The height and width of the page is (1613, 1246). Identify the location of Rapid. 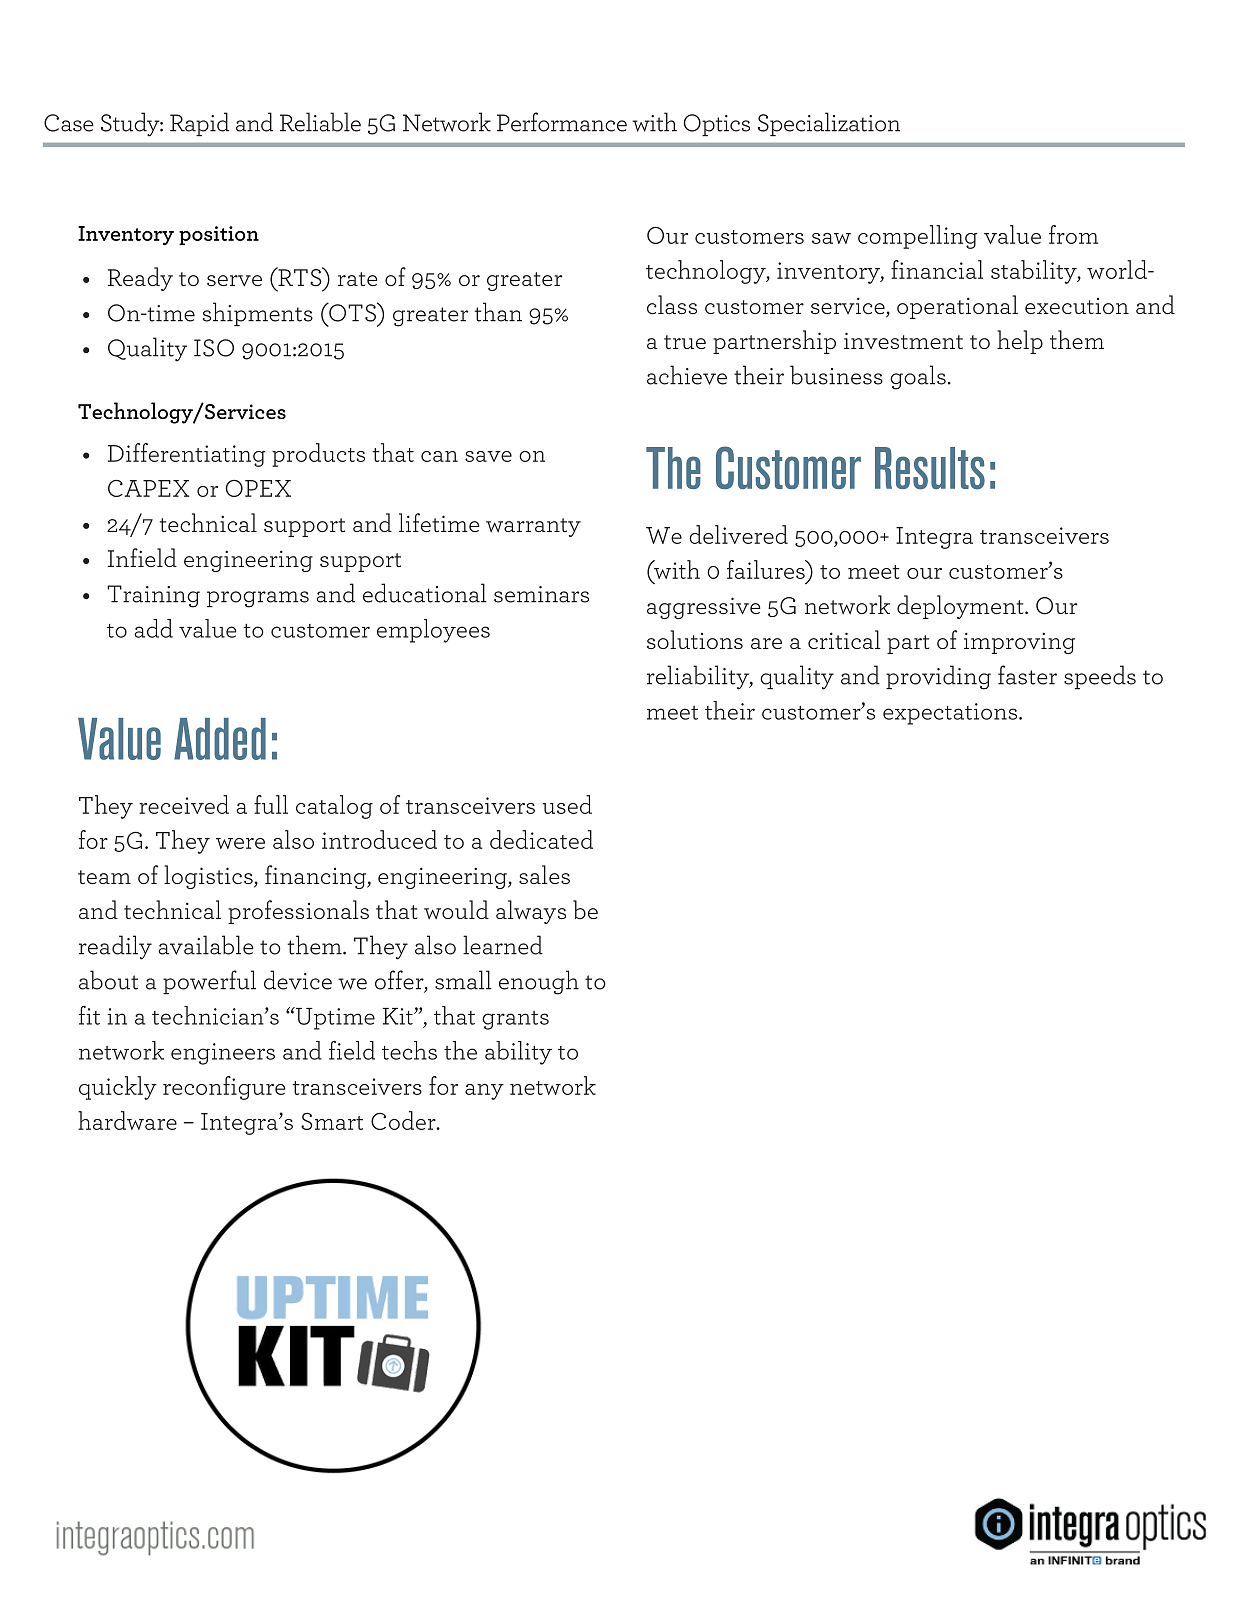
(199, 124).
